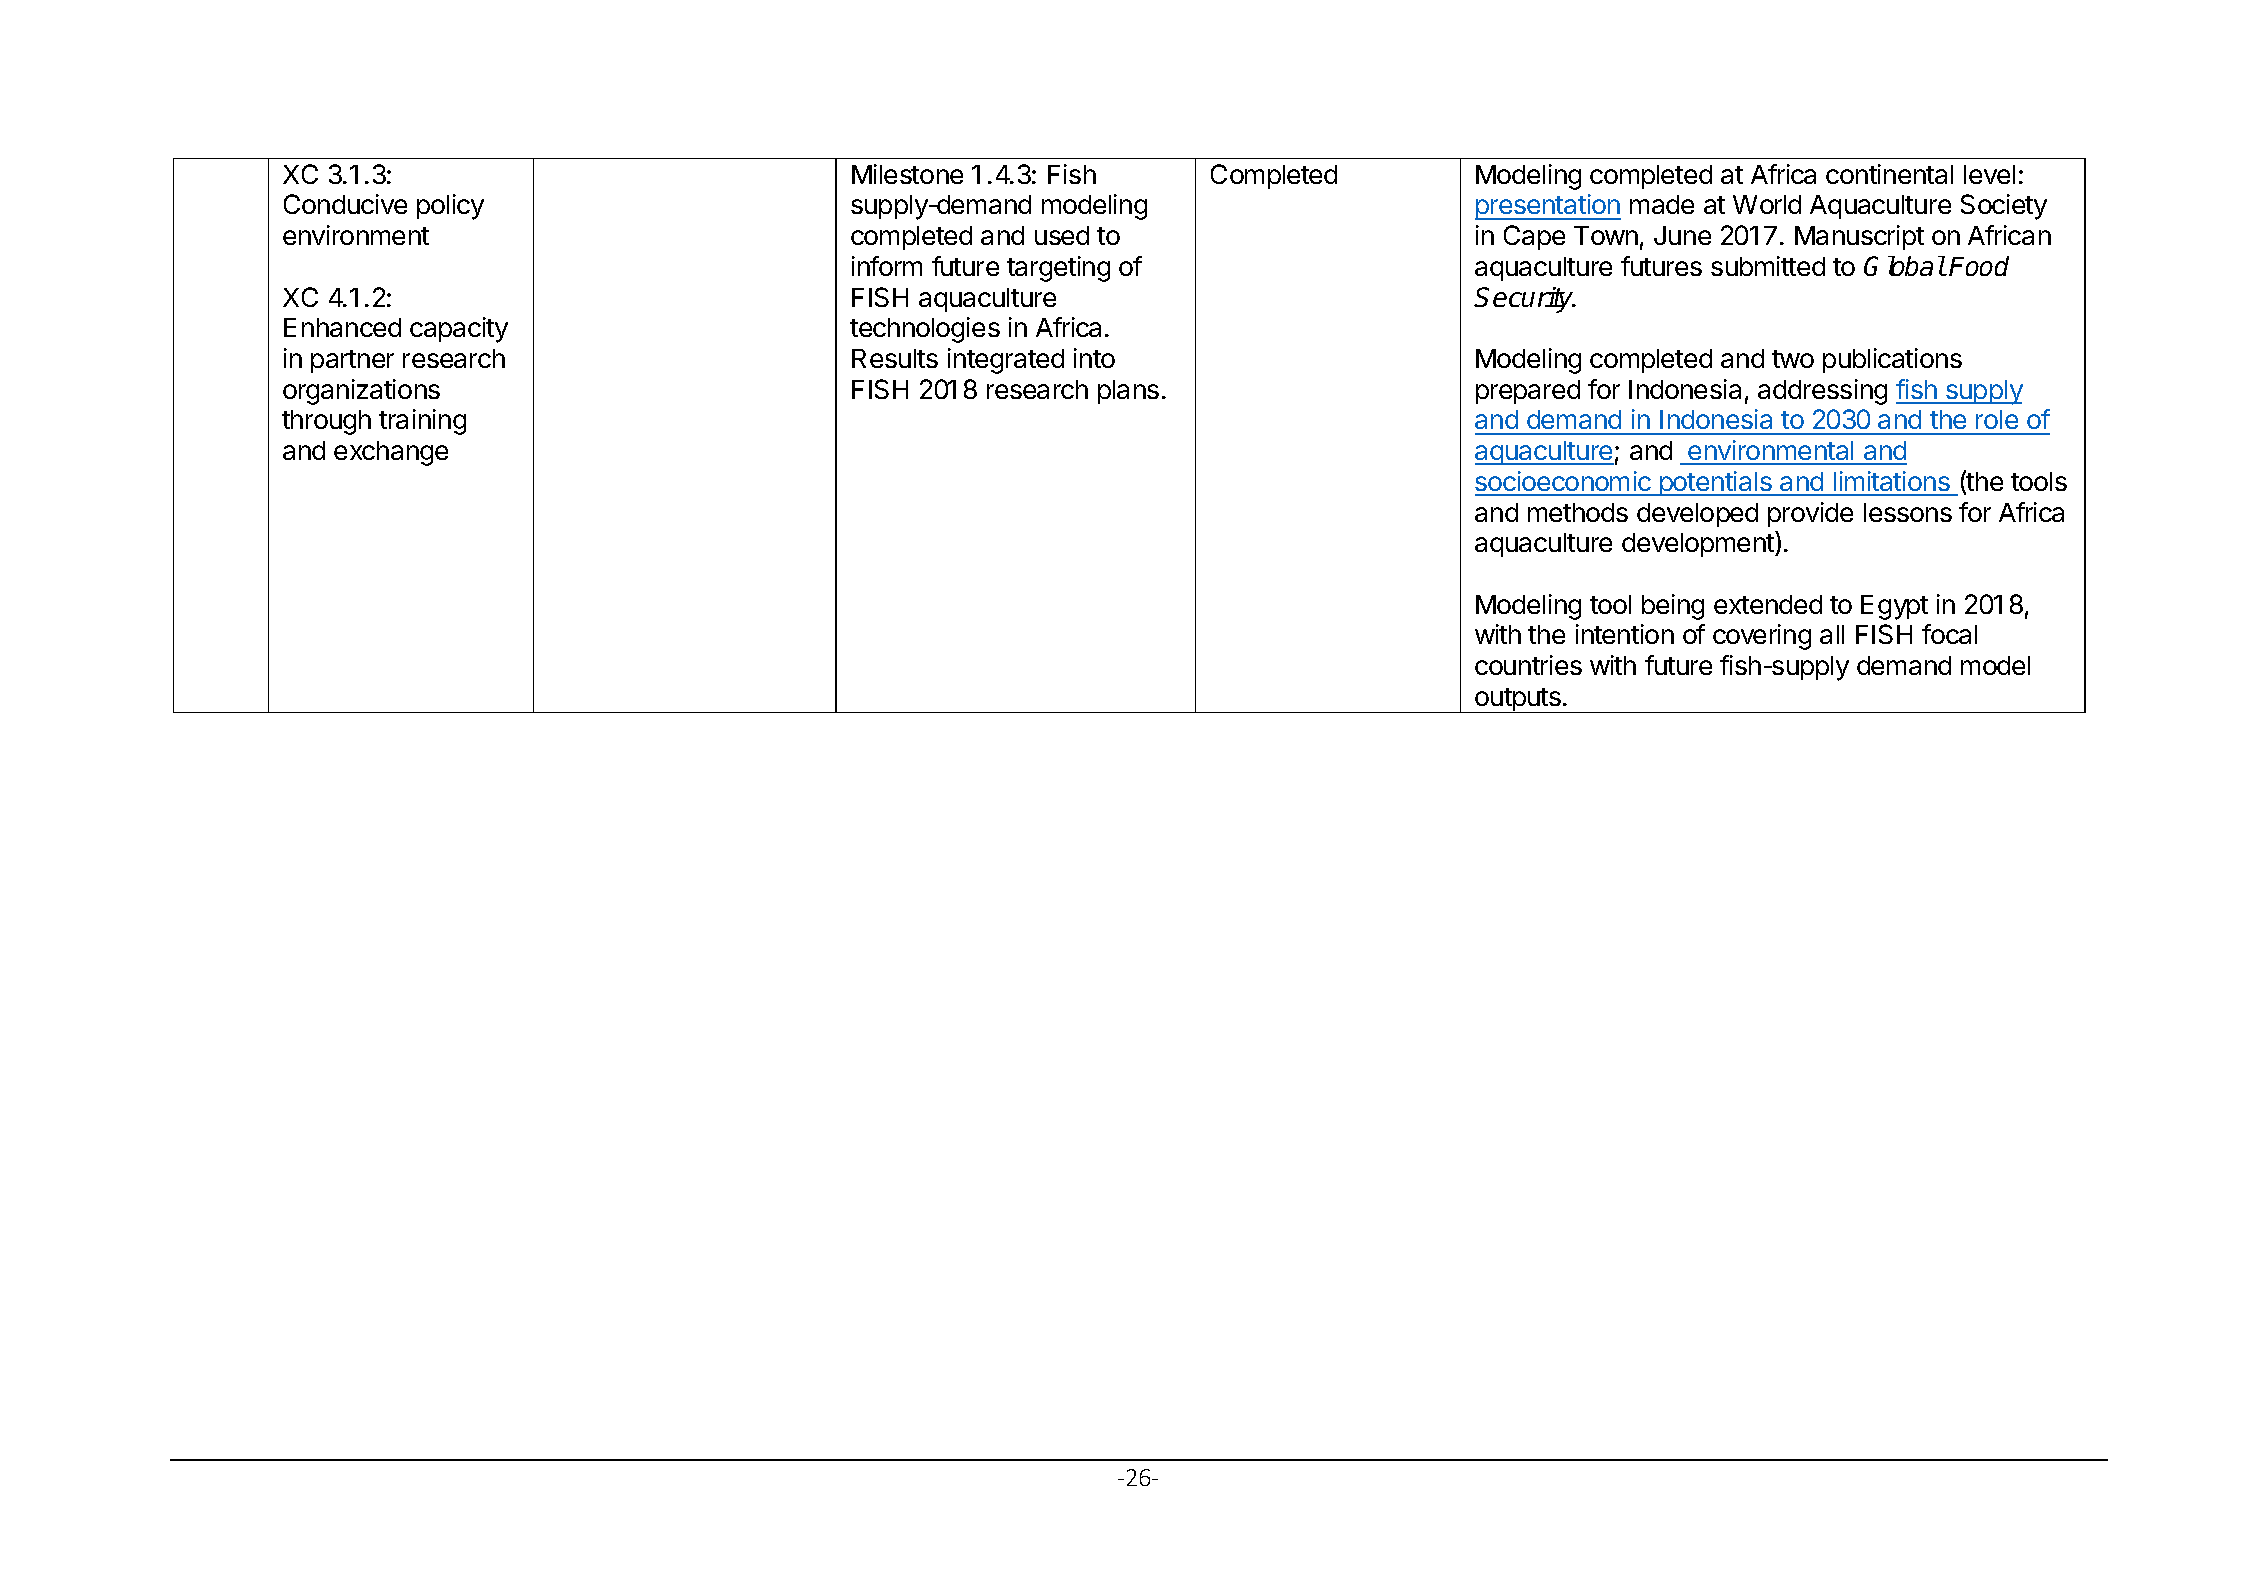 The width and height of the screenshot is (2248, 1589). I want to click on Milestone, so click(907, 174).
